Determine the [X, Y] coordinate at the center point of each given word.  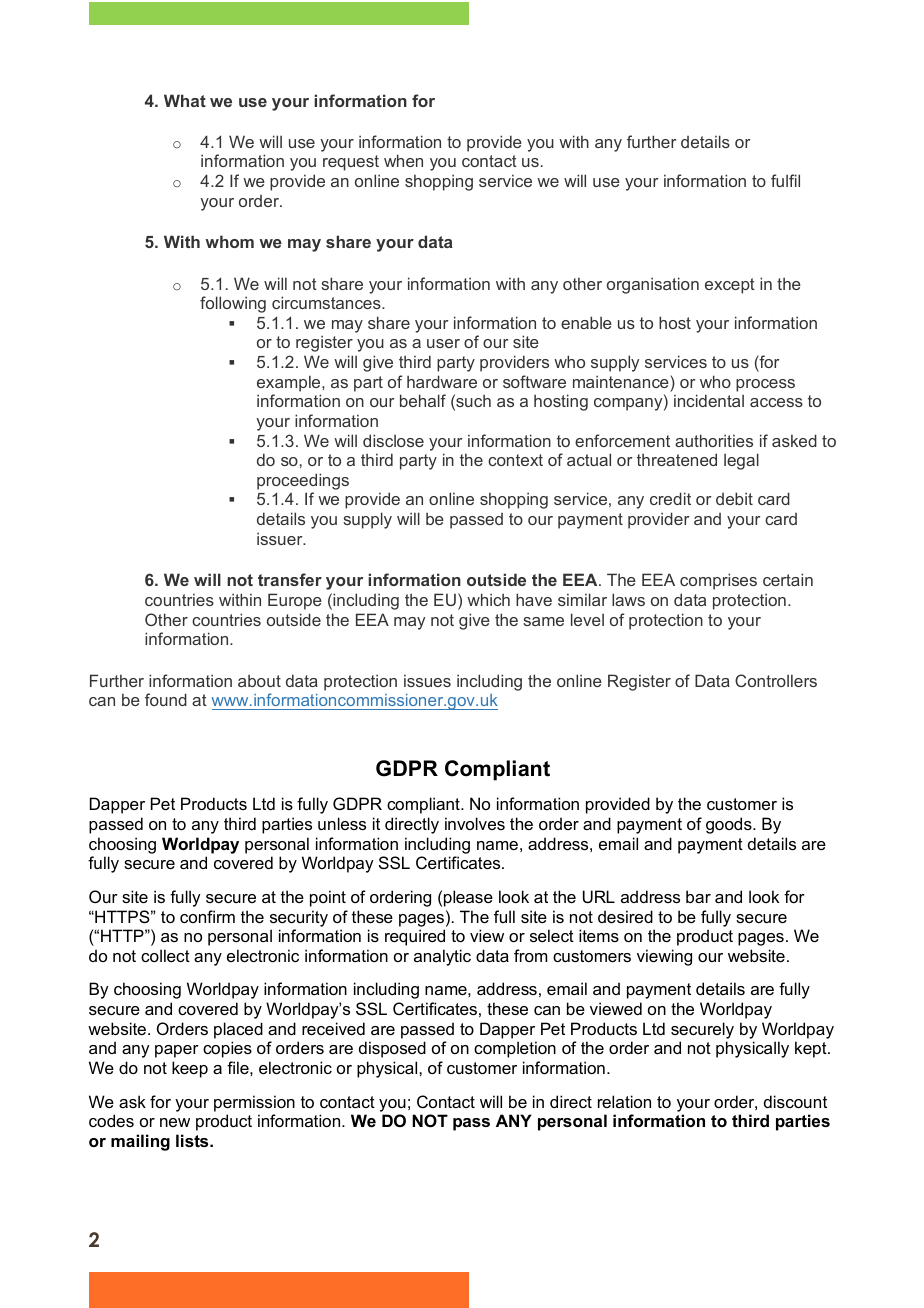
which [488, 599]
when [403, 160]
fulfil [785, 180]
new [175, 1122]
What [185, 100]
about [259, 680]
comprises [718, 581]
